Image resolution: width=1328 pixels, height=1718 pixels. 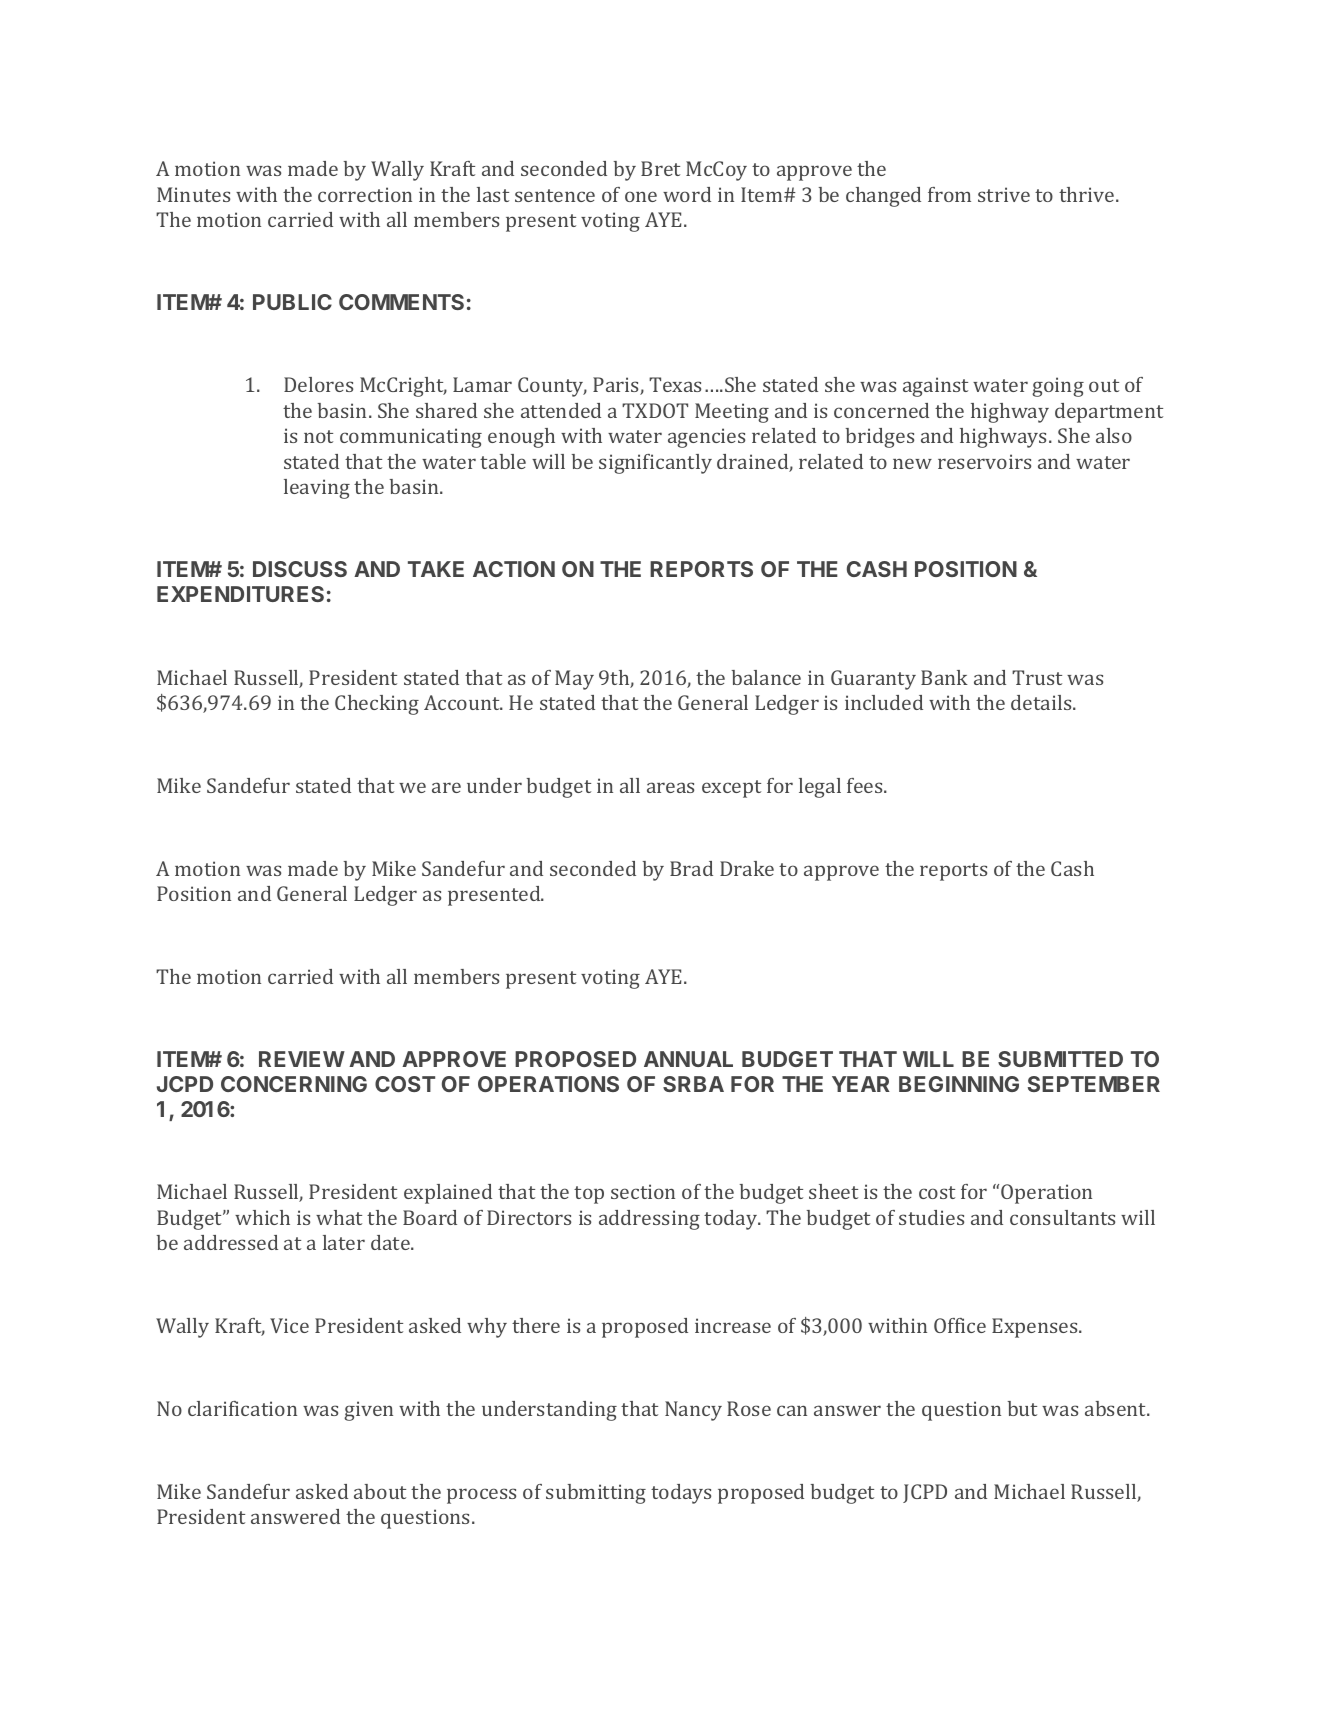 What do you see at coordinates (368, 1411) in the image?
I see `given` at bounding box center [368, 1411].
